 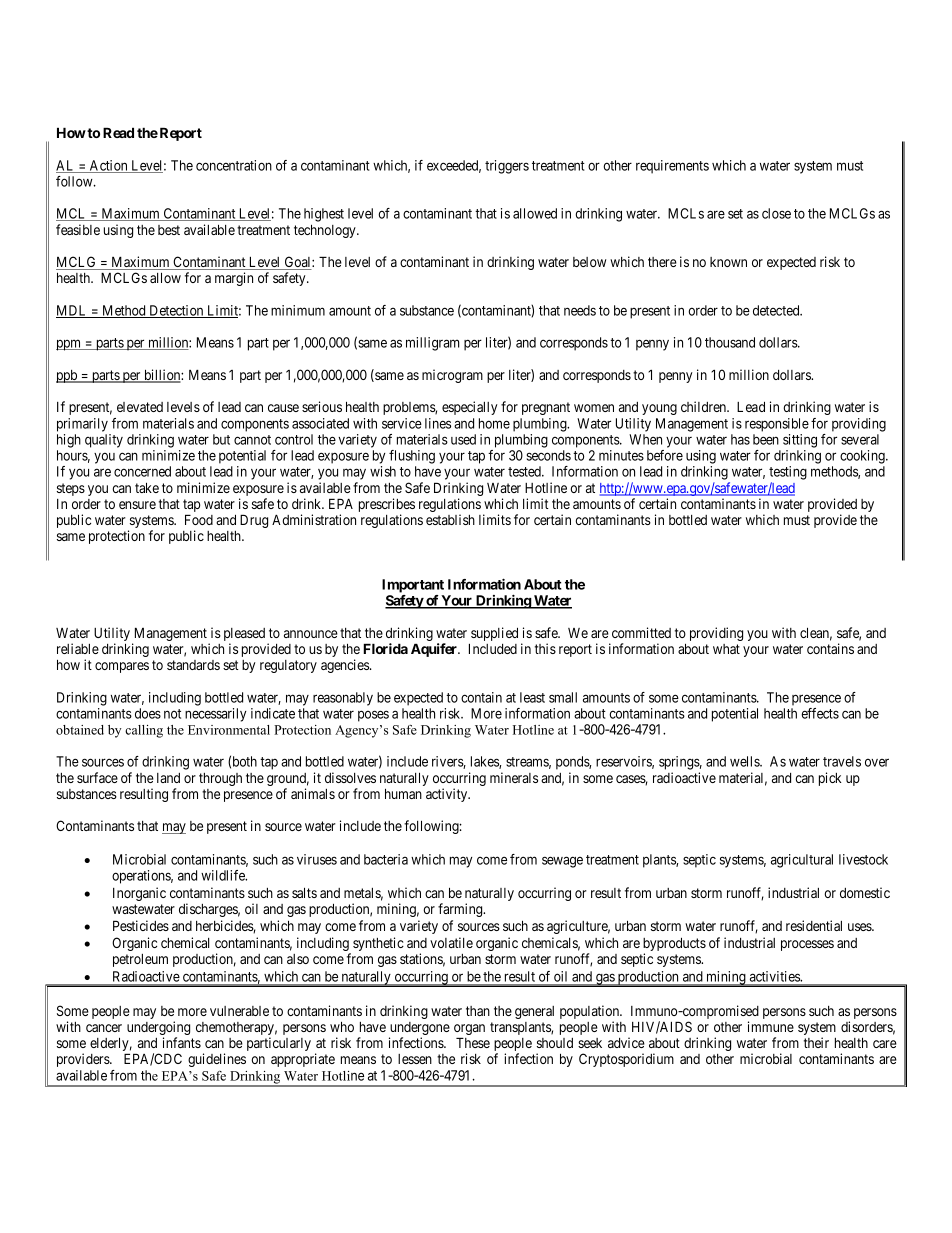 What do you see at coordinates (532, 697) in the screenshot?
I see `least` at bounding box center [532, 697].
